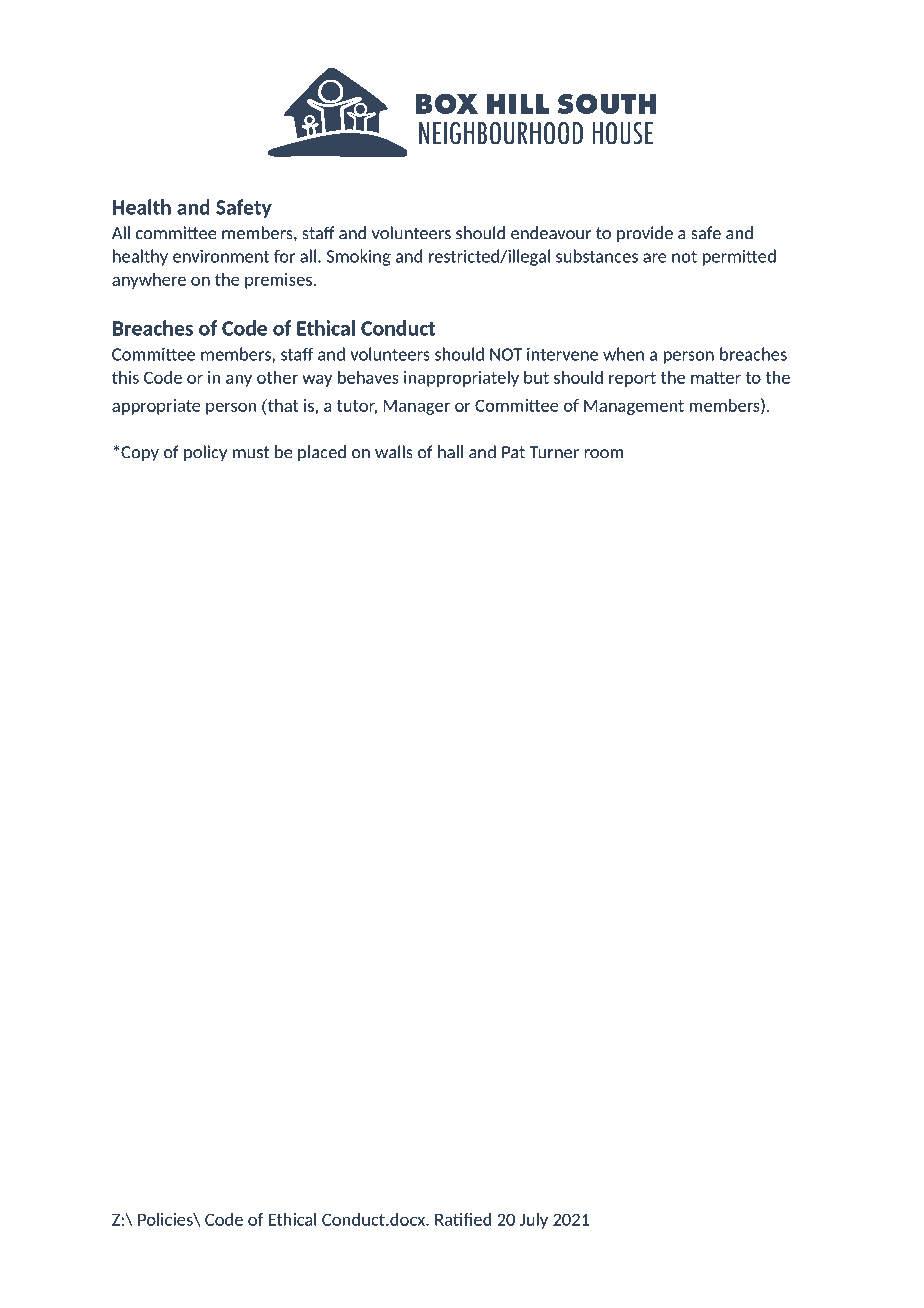  I want to click on substances, so click(597, 256).
